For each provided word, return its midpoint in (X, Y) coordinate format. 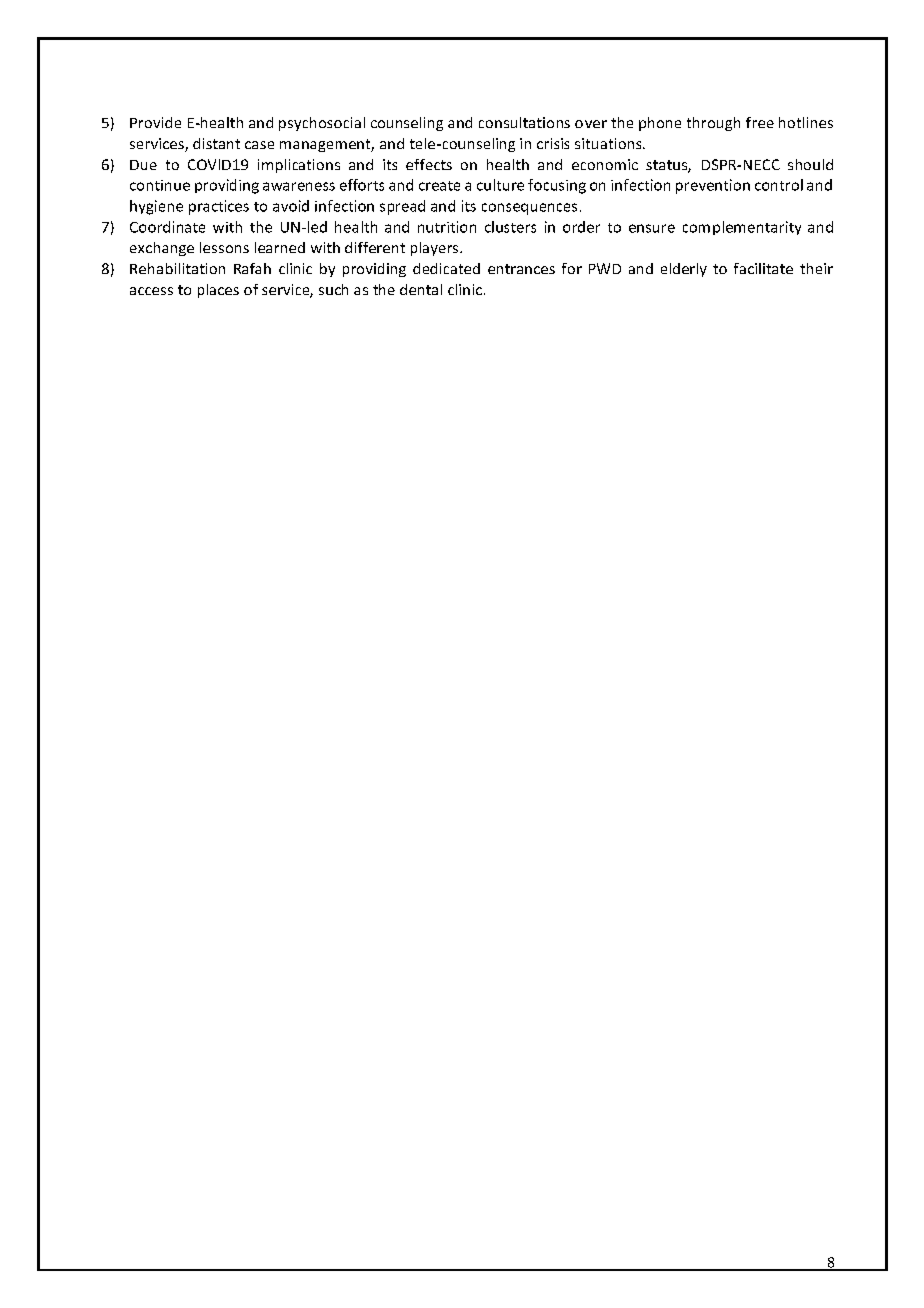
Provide (155, 122)
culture (500, 185)
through (713, 124)
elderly (684, 270)
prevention (713, 186)
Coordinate (167, 227)
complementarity (742, 228)
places (218, 291)
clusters (510, 227)
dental (421, 289)
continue (160, 185)
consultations (524, 122)
